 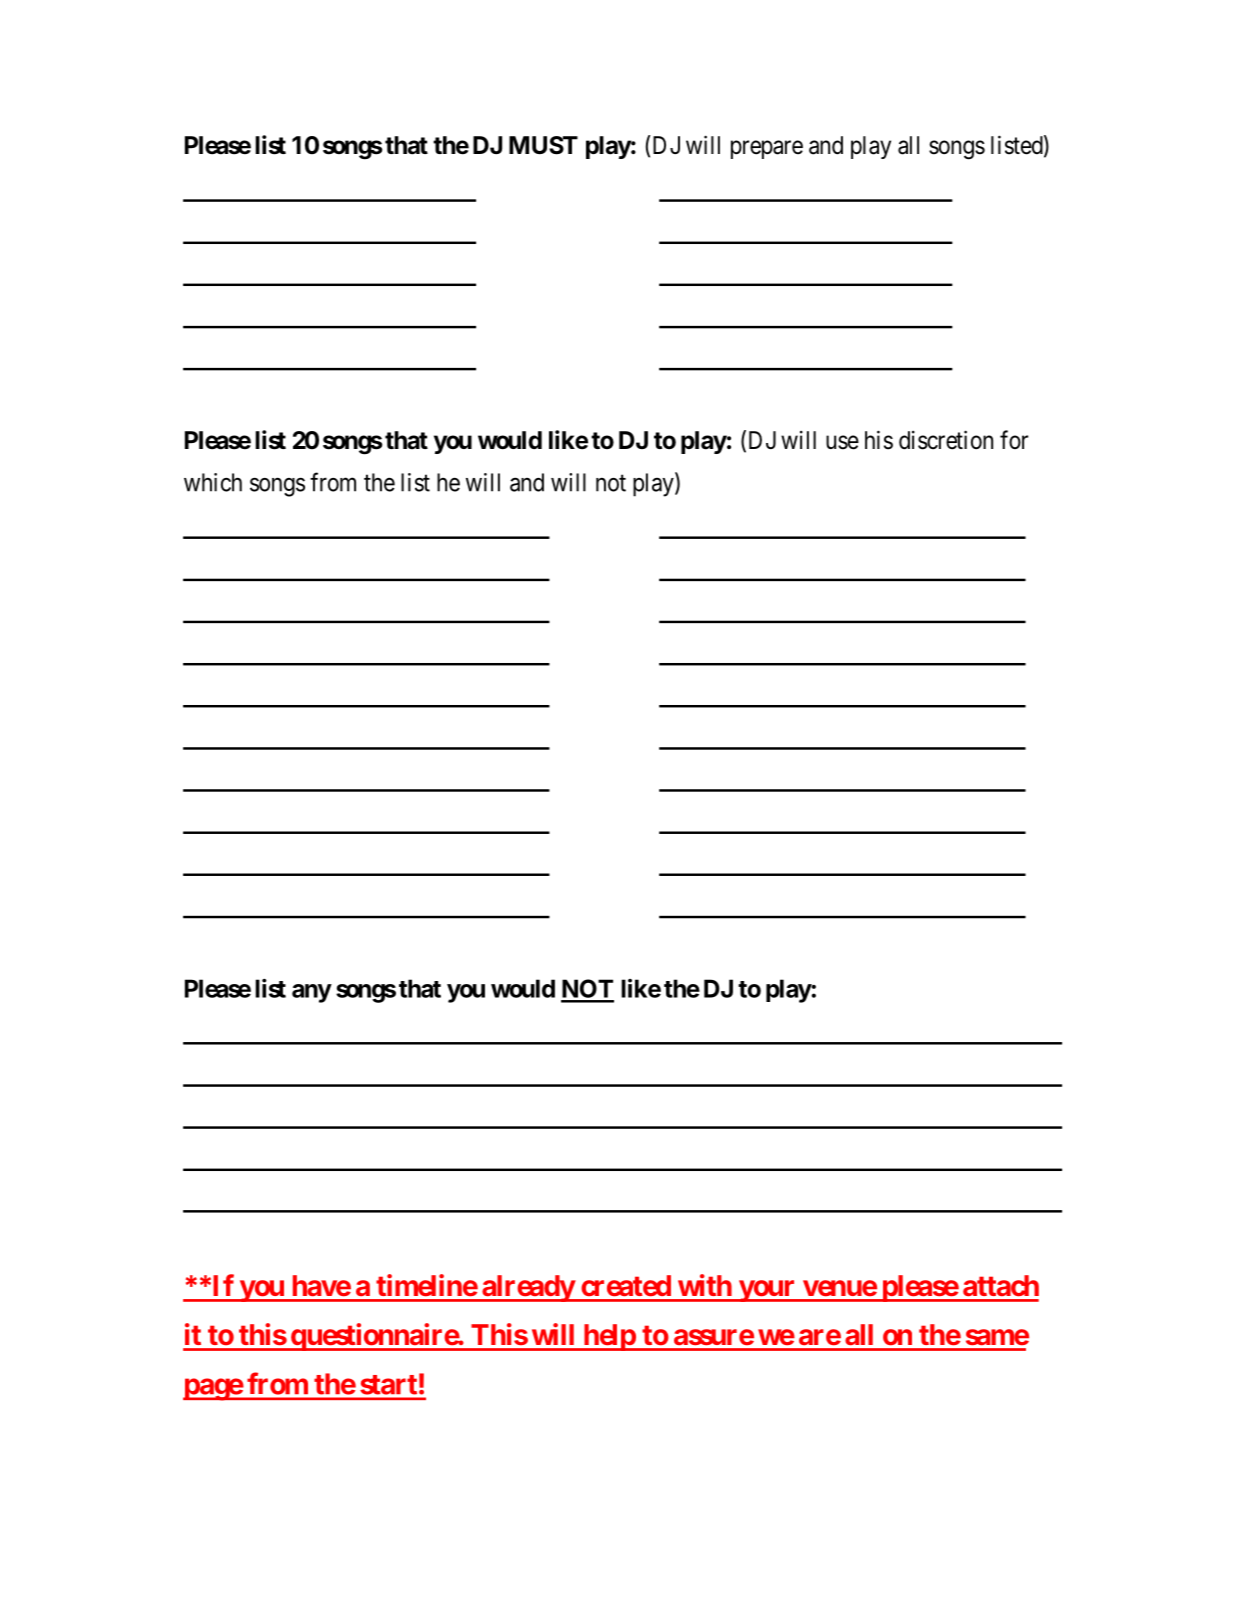 What do you see at coordinates (543, 145) in the screenshot?
I see `MUST` at bounding box center [543, 145].
